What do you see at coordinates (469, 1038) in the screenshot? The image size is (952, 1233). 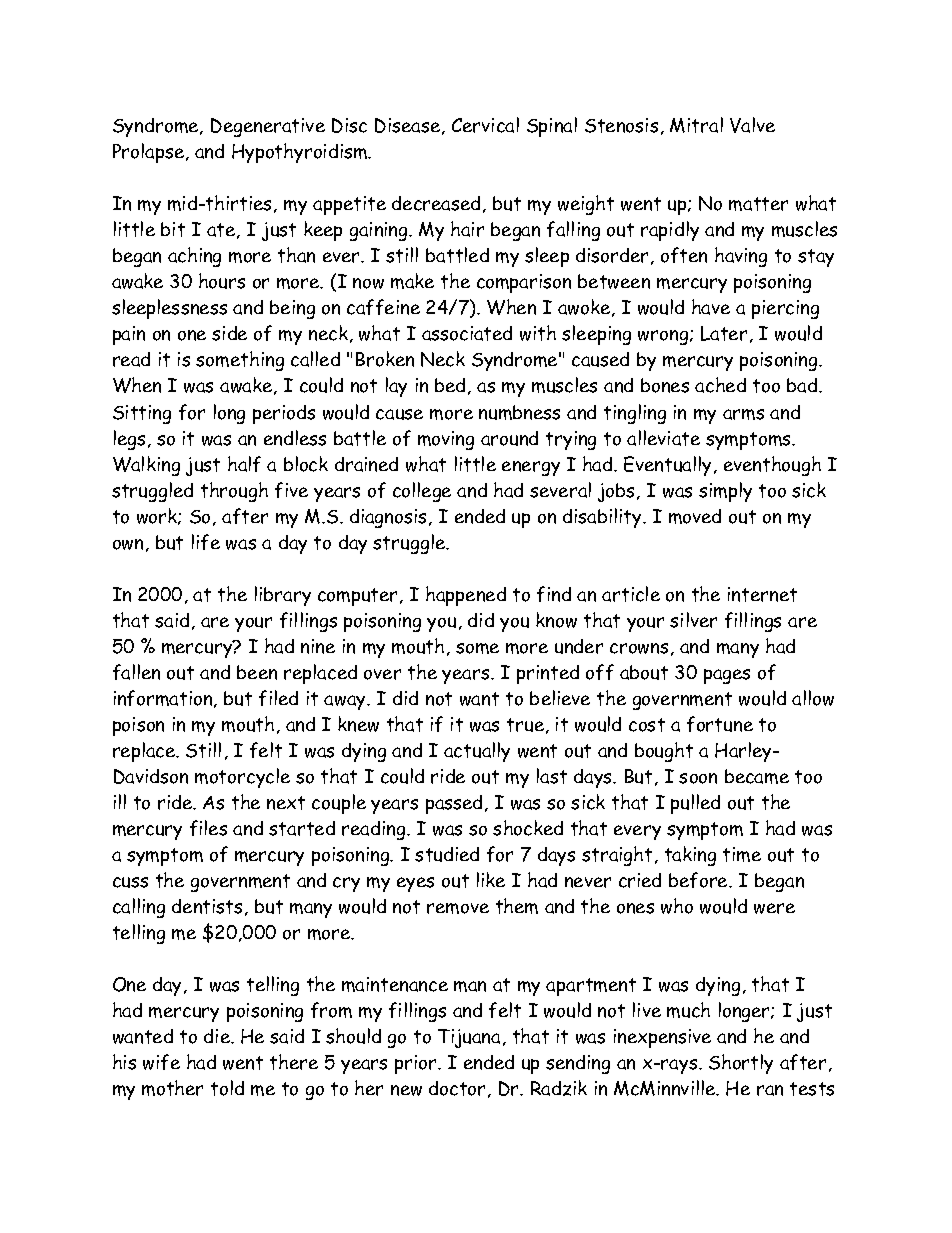 I see `Tijuana` at bounding box center [469, 1038].
